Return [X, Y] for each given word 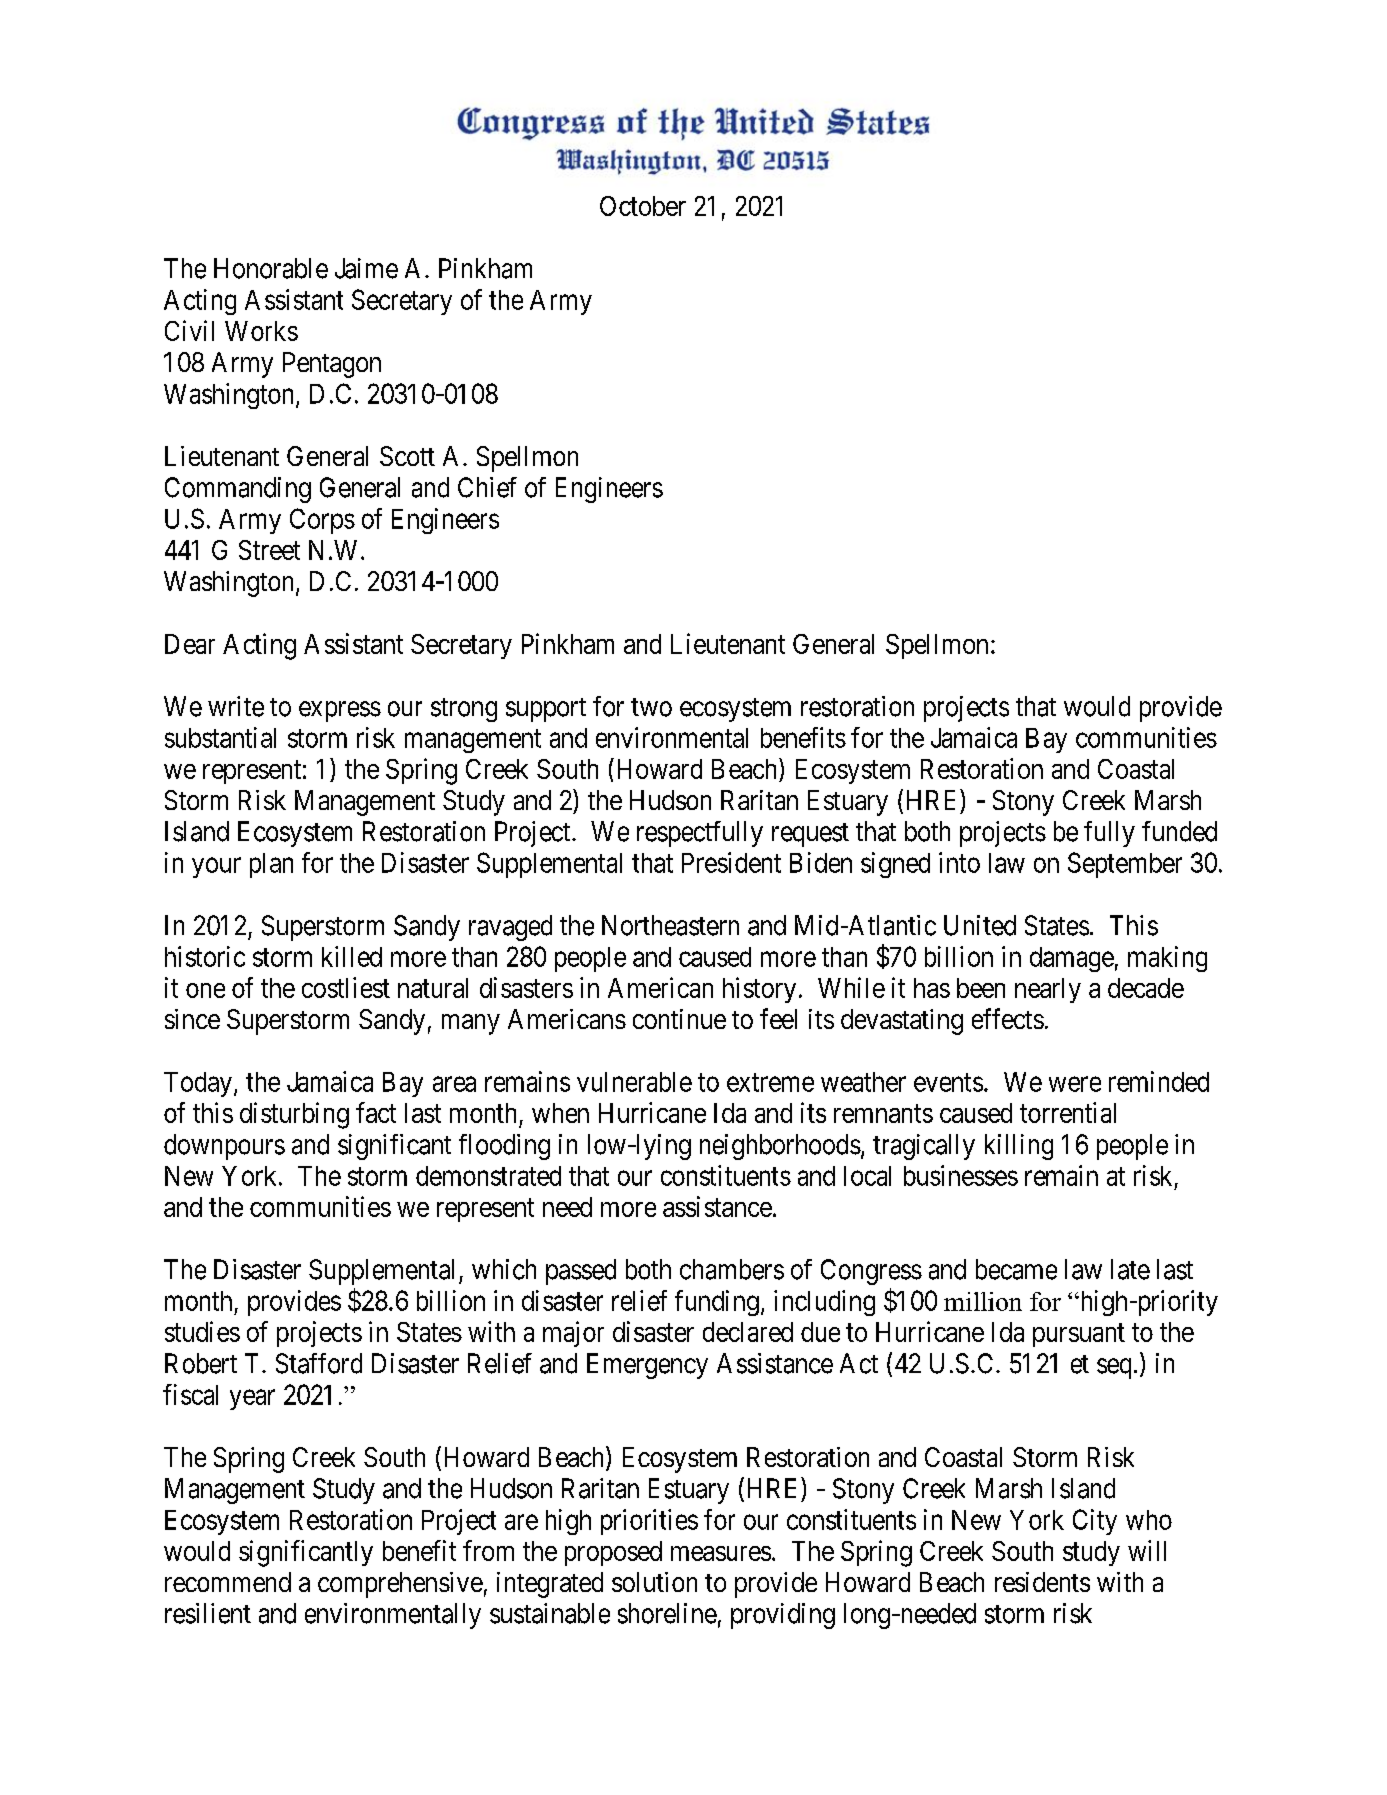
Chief [487, 487]
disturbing [294, 1115]
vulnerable [634, 1082]
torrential [1068, 1112]
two [651, 707]
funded [1179, 831]
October [643, 206]
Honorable [271, 268]
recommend [228, 1582]
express [340, 711]
